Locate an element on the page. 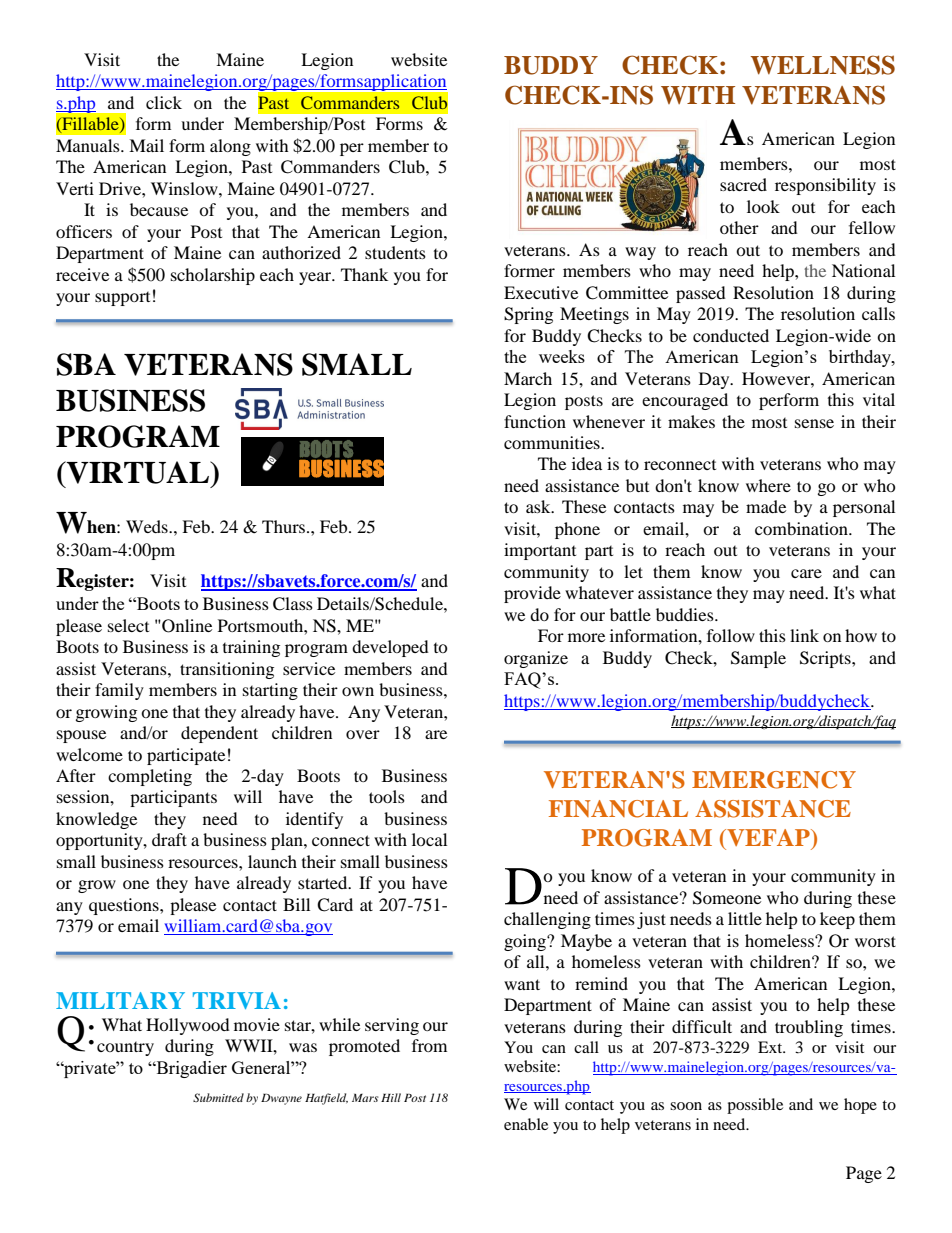 Image resolution: width=952 pixels, height=1233 pixels. WELLNESS is located at coordinates (823, 65).
